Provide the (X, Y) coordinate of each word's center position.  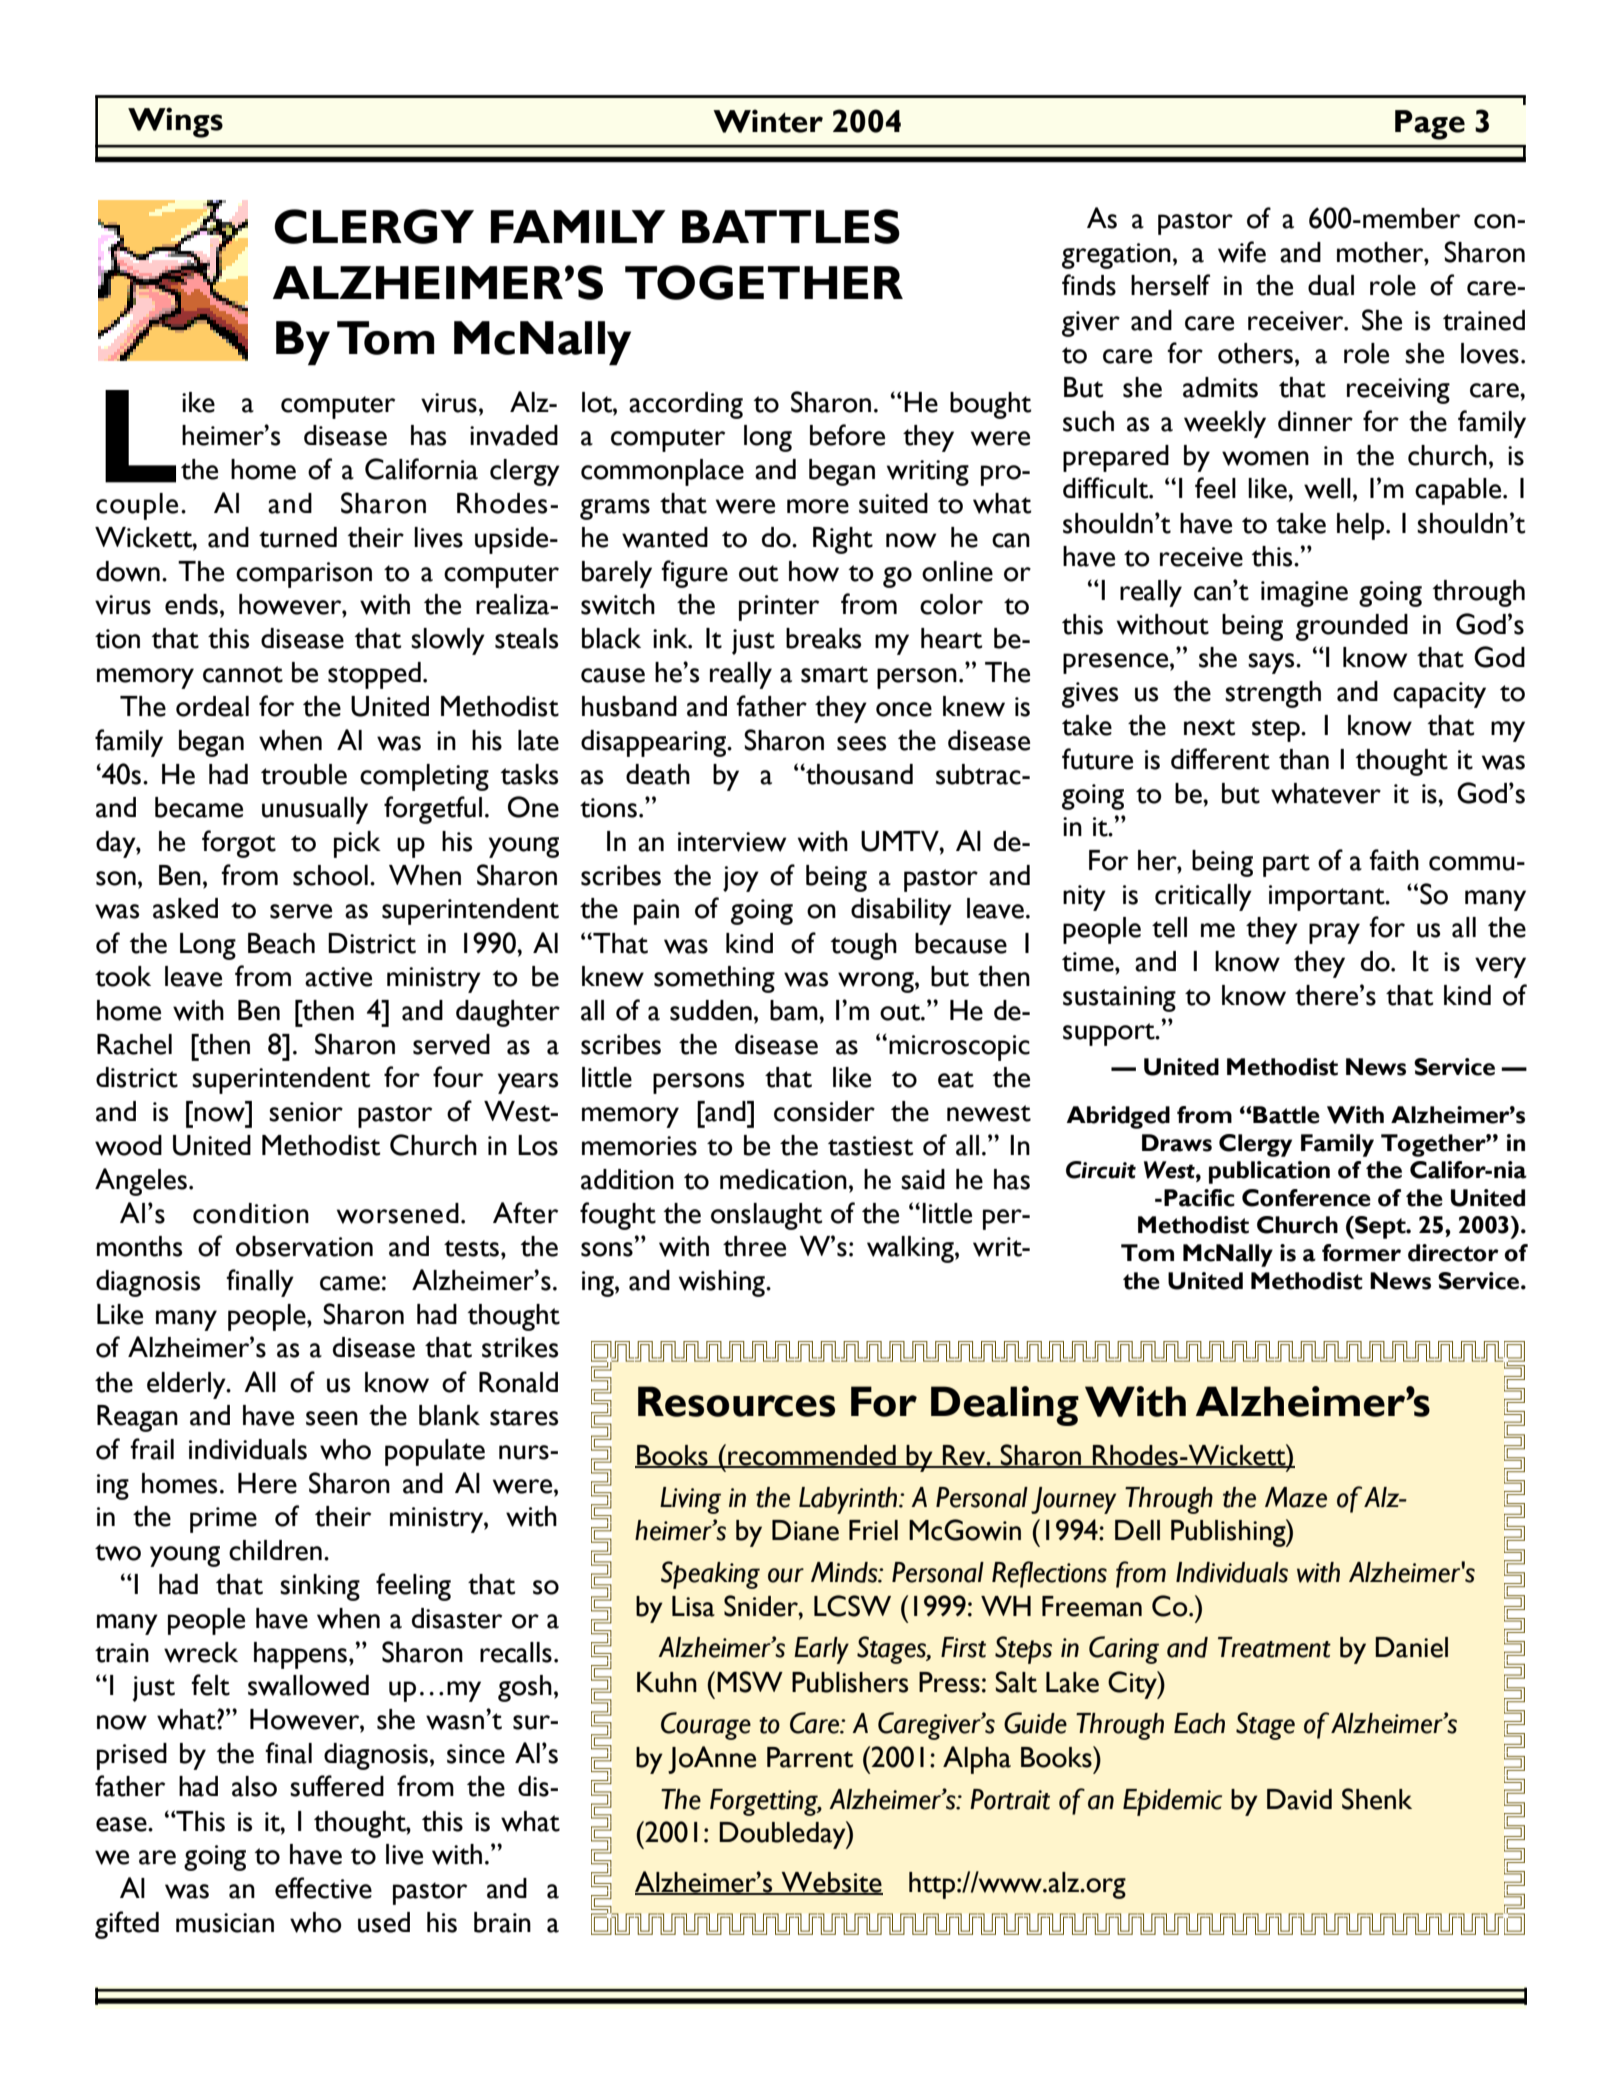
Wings (175, 122)
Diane (805, 1530)
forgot (239, 844)
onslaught (766, 1216)
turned (298, 537)
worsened (398, 1213)
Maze (1296, 1497)
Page (1430, 125)
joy (741, 879)
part (1286, 865)
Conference (1306, 1198)
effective (323, 1888)
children (275, 1550)
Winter (768, 121)
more (818, 506)
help (1362, 526)
